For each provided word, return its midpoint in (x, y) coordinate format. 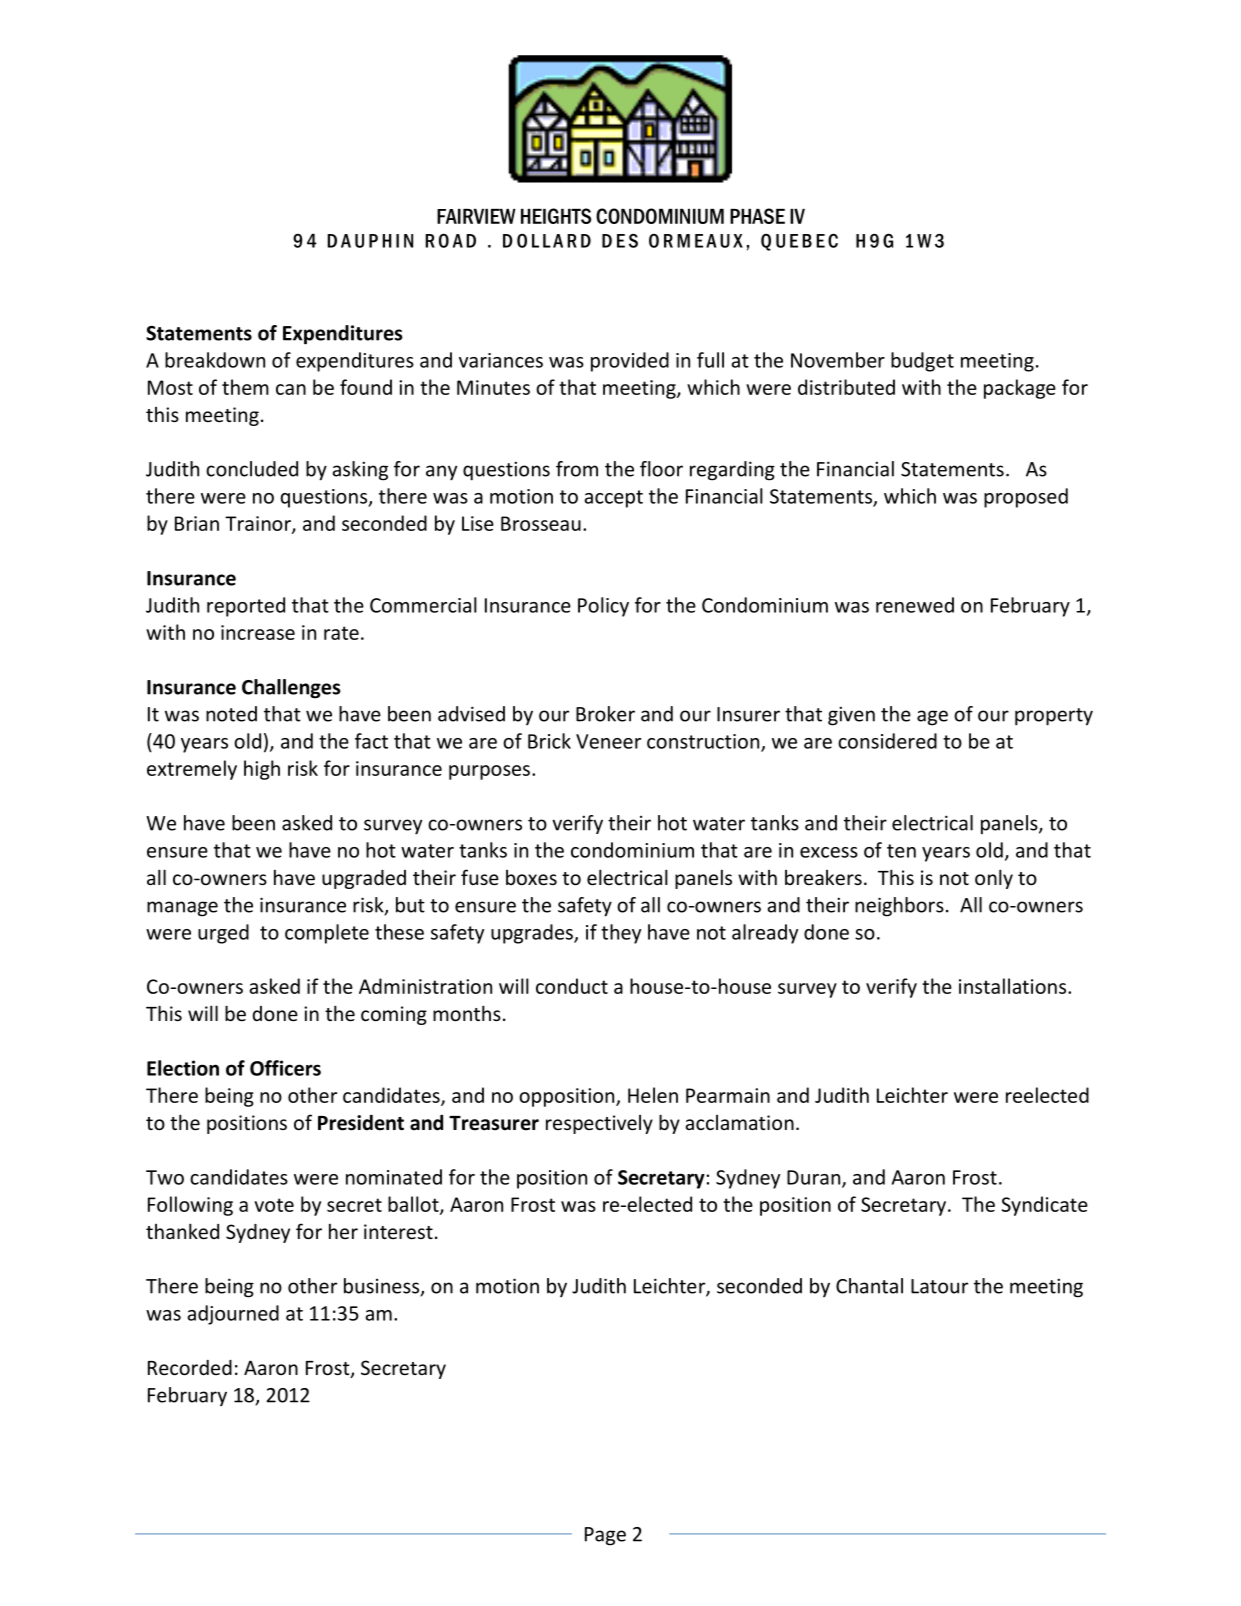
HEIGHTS (556, 216)
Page (605, 1536)
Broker (605, 714)
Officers (285, 1068)
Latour (939, 1286)
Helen (653, 1095)
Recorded (190, 1367)
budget (922, 362)
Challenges (291, 689)
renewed (915, 605)
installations (1014, 986)
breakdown (215, 360)
